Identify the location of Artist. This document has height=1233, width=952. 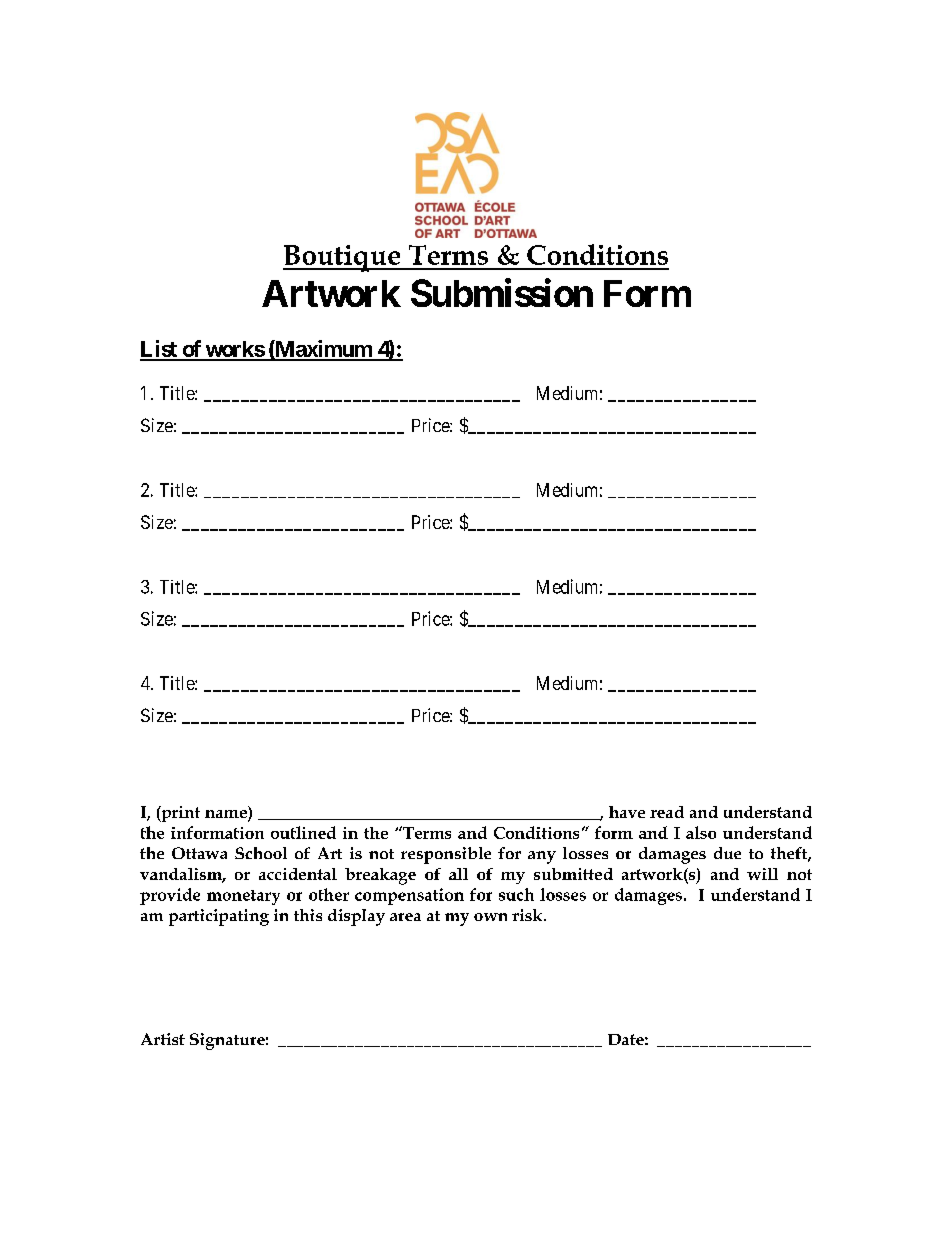
(163, 1039).
